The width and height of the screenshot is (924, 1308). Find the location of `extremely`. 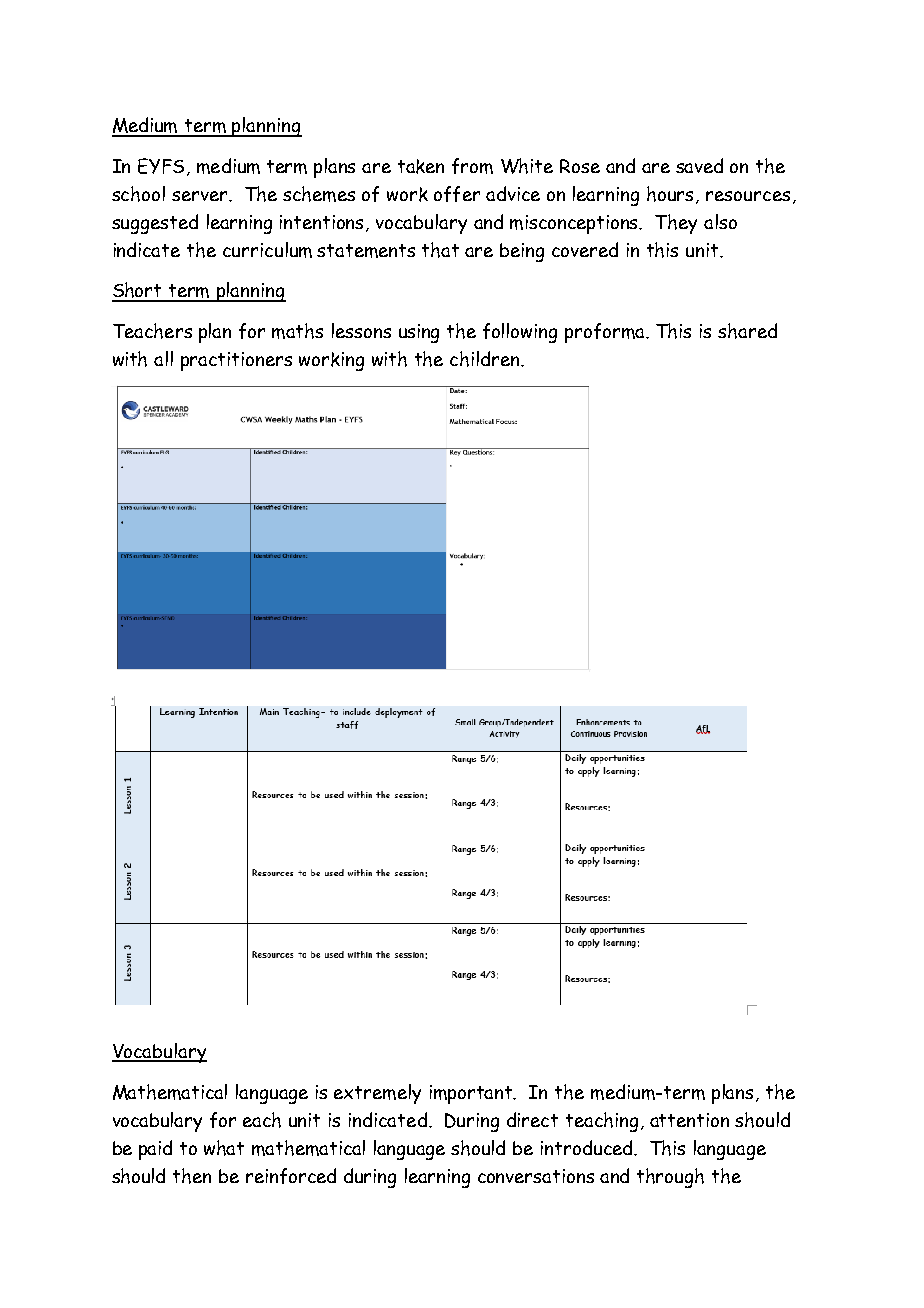

extremely is located at coordinates (377, 1094).
